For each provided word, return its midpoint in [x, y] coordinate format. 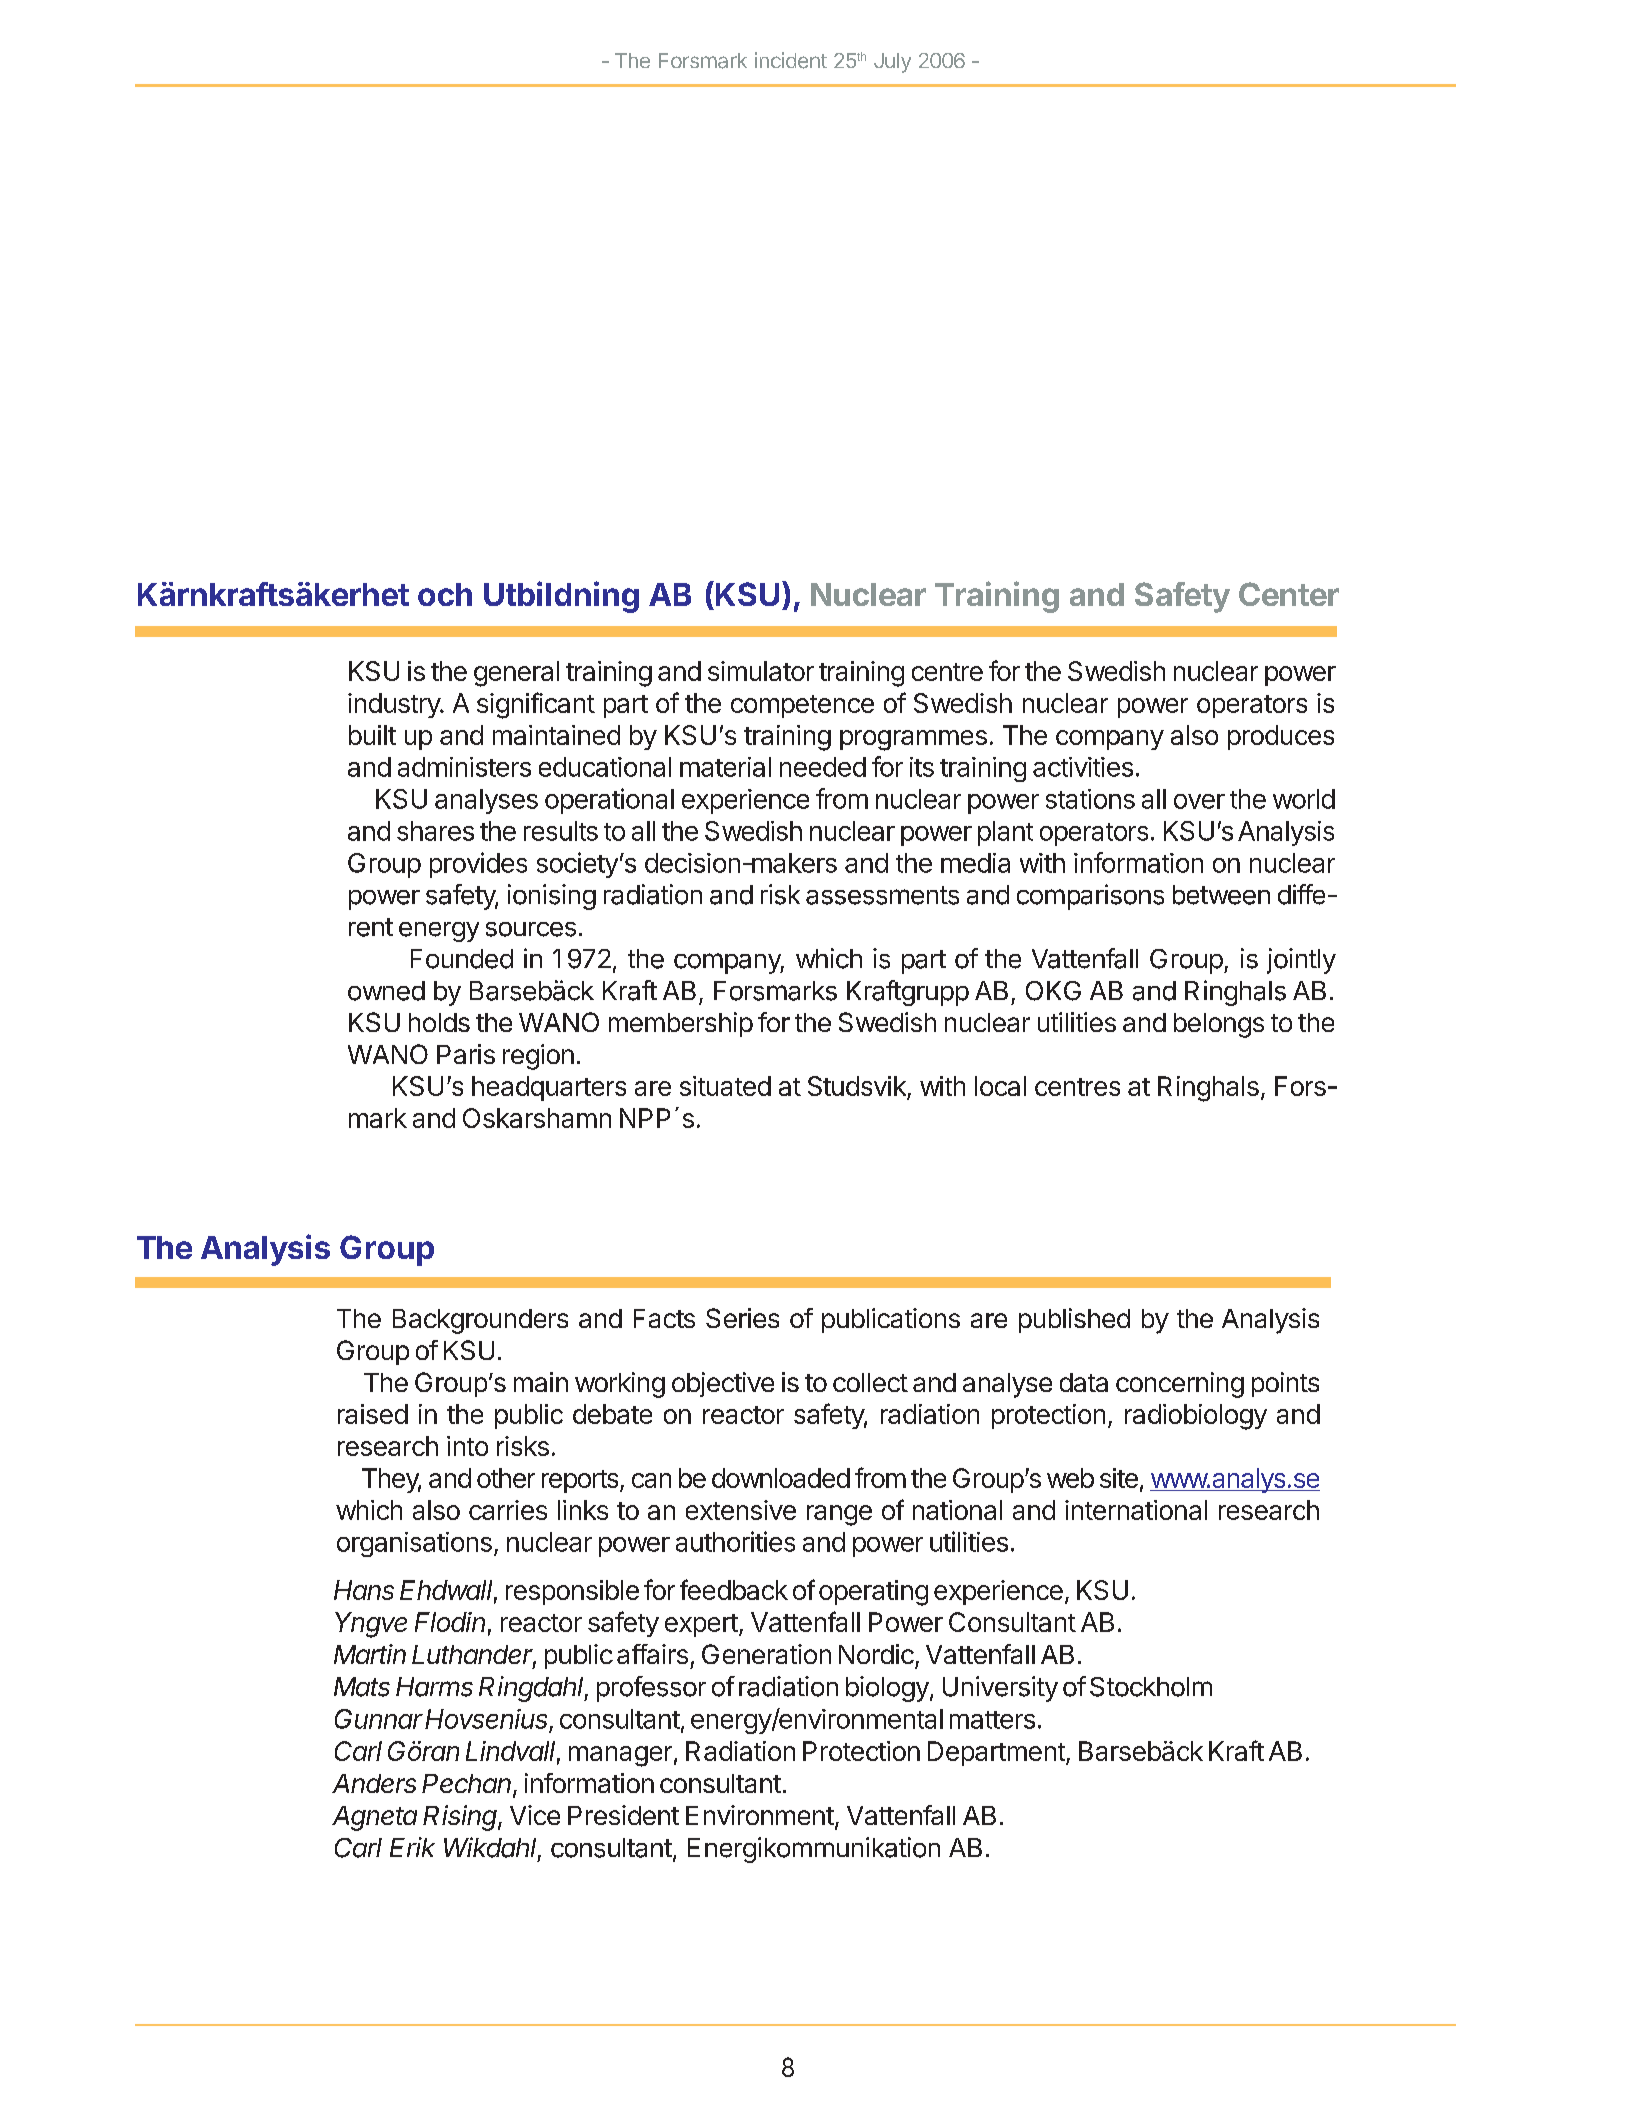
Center [1289, 594]
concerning [1180, 1385]
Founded [462, 959]
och [445, 594]
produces [1281, 737]
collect [870, 1382]
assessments [882, 895]
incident [791, 60]
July [892, 63]
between [1221, 895]
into [467, 1446]
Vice [535, 1815]
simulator [761, 671]
